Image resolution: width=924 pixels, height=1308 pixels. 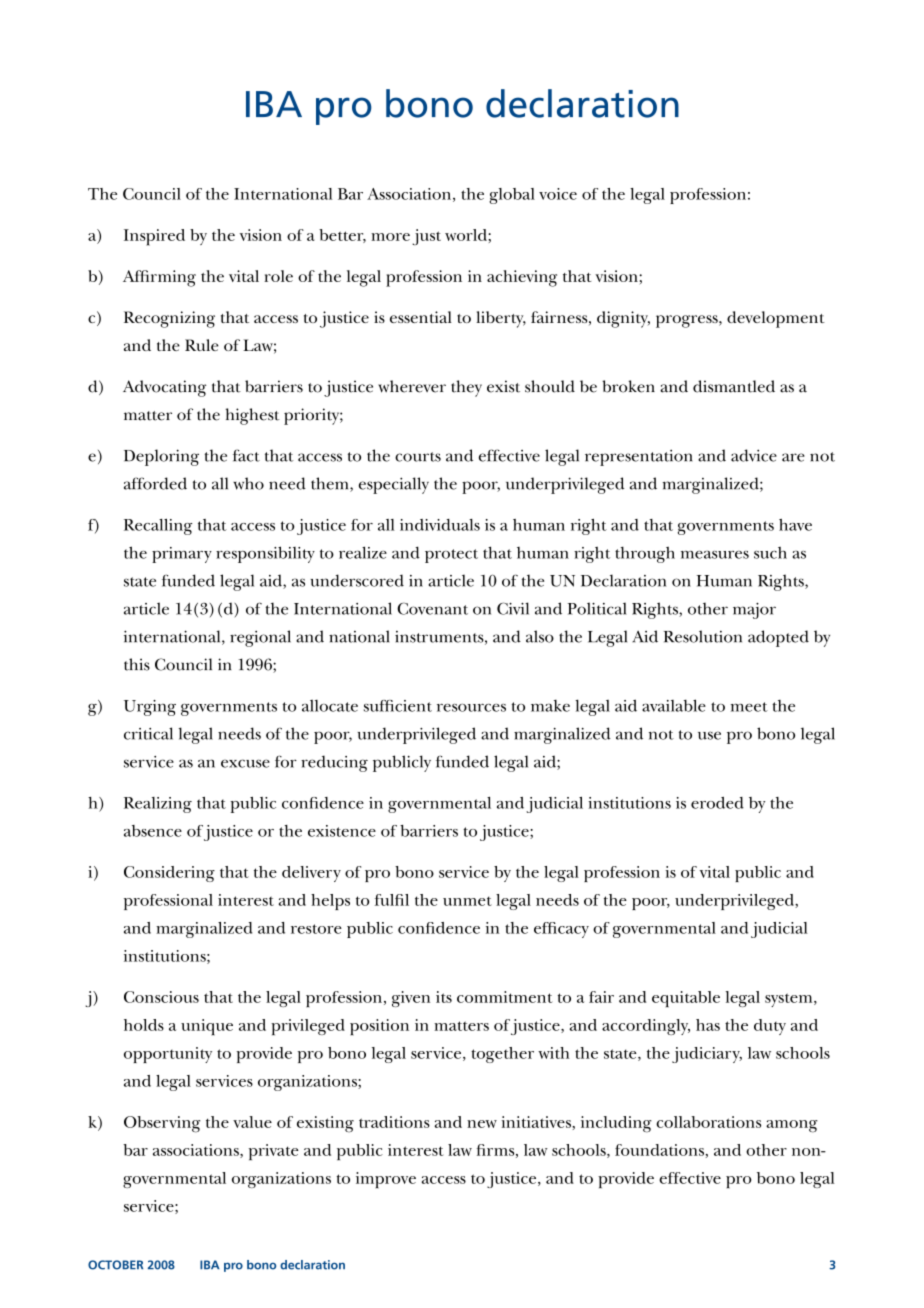 What do you see at coordinates (161, 457) in the screenshot?
I see `Deploring` at bounding box center [161, 457].
